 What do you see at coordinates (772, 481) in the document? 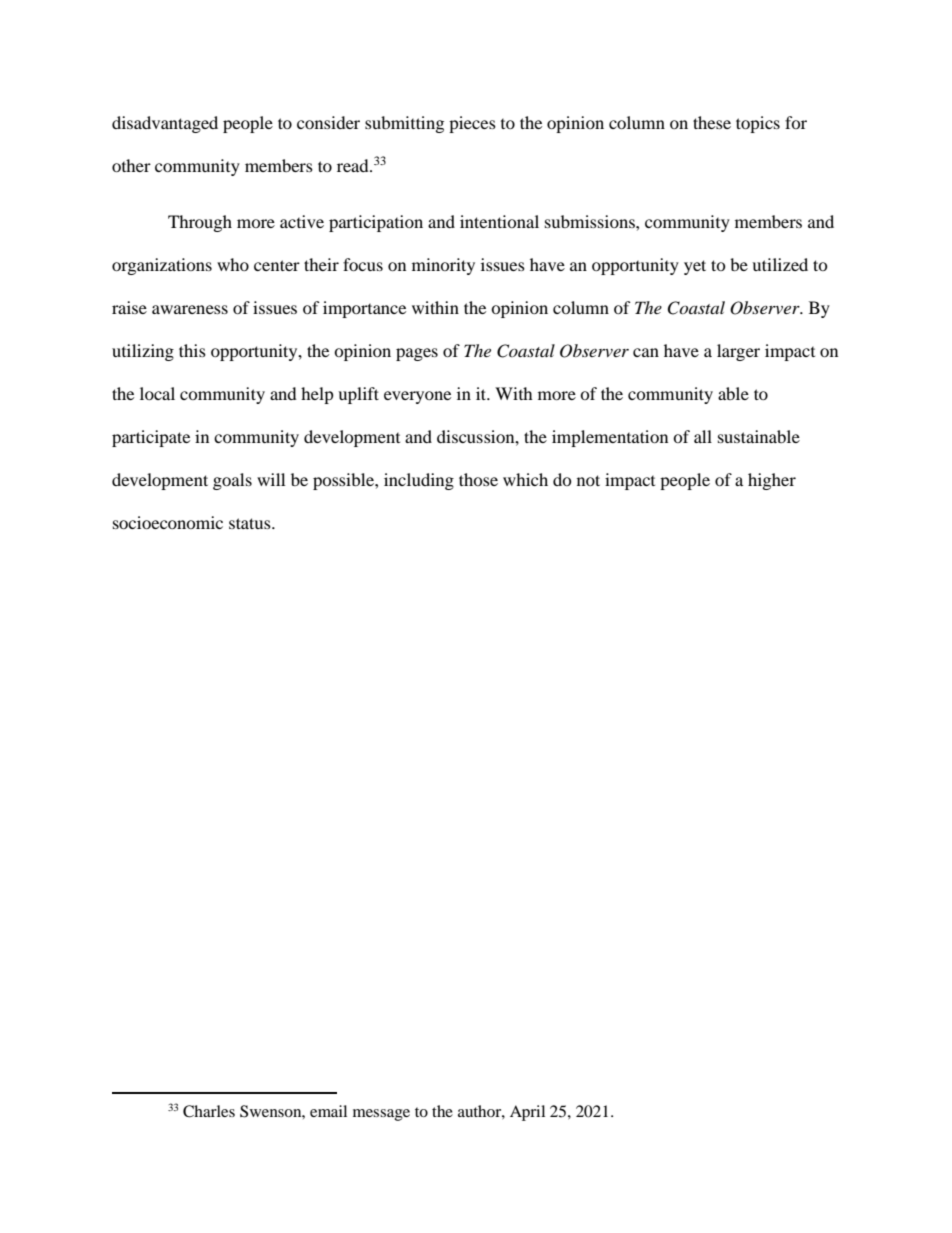
I see `higher` at bounding box center [772, 481].
